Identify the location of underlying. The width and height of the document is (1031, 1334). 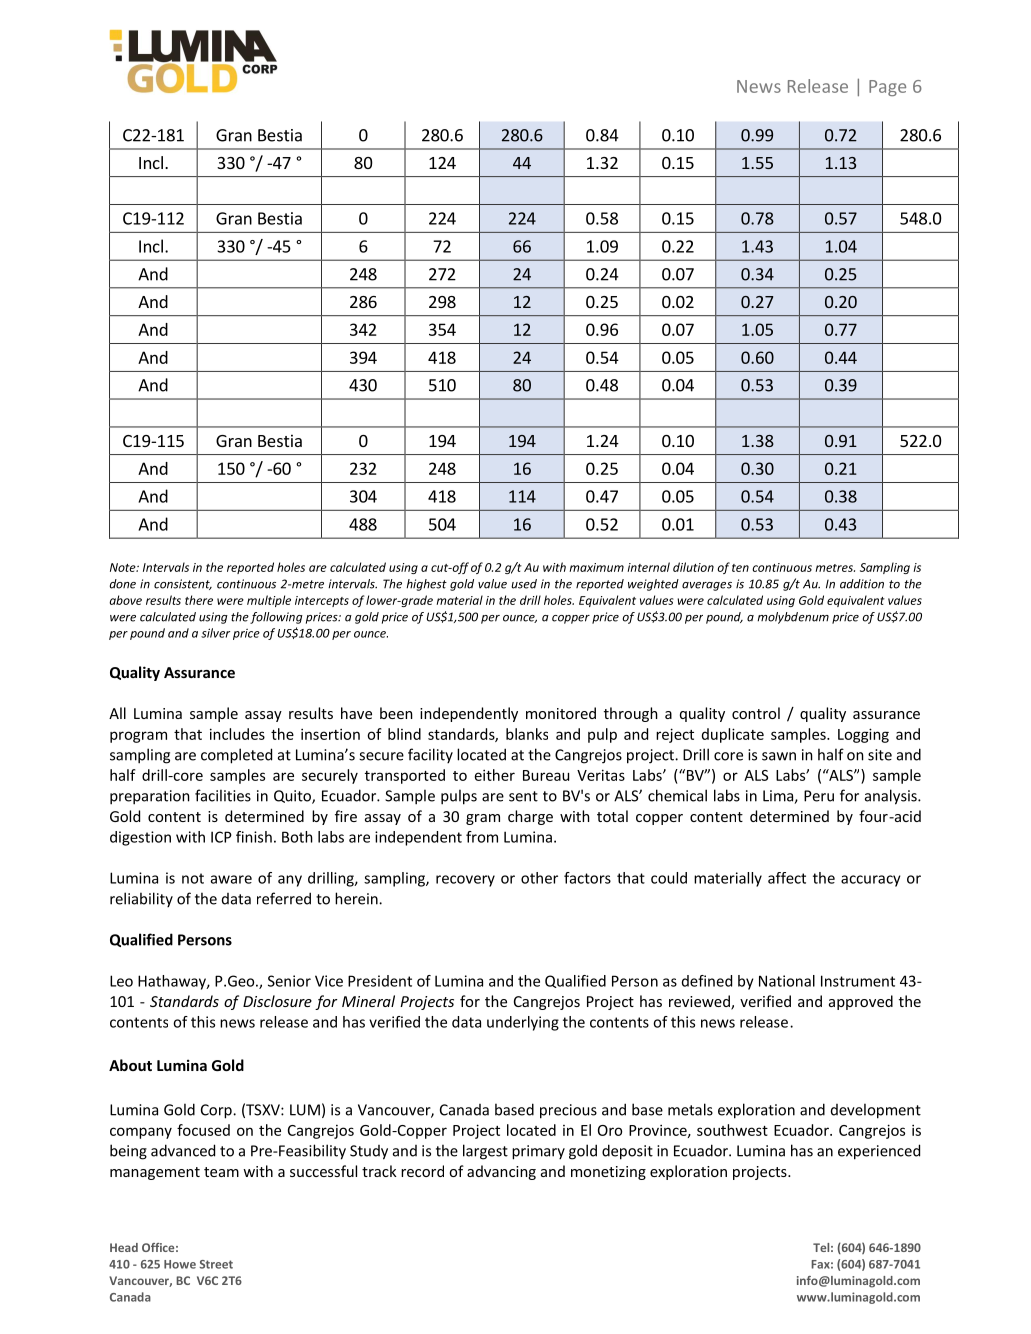
(523, 1023).
